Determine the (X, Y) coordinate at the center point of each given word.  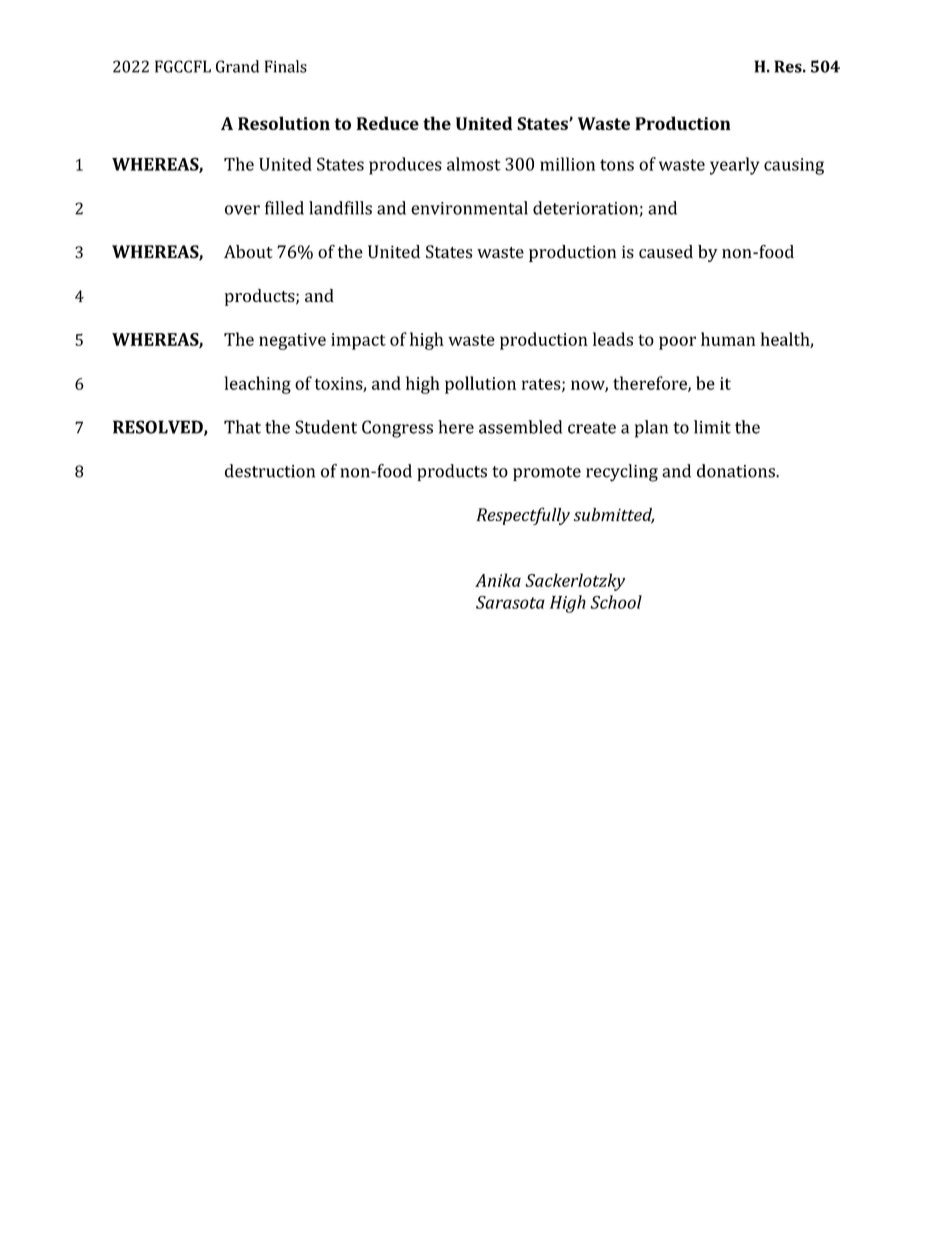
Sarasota (510, 602)
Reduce (388, 123)
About (248, 252)
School (616, 602)
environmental (469, 208)
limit (712, 427)
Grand (237, 66)
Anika (498, 580)
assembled (520, 427)
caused (666, 252)
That (242, 427)
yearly (734, 166)
